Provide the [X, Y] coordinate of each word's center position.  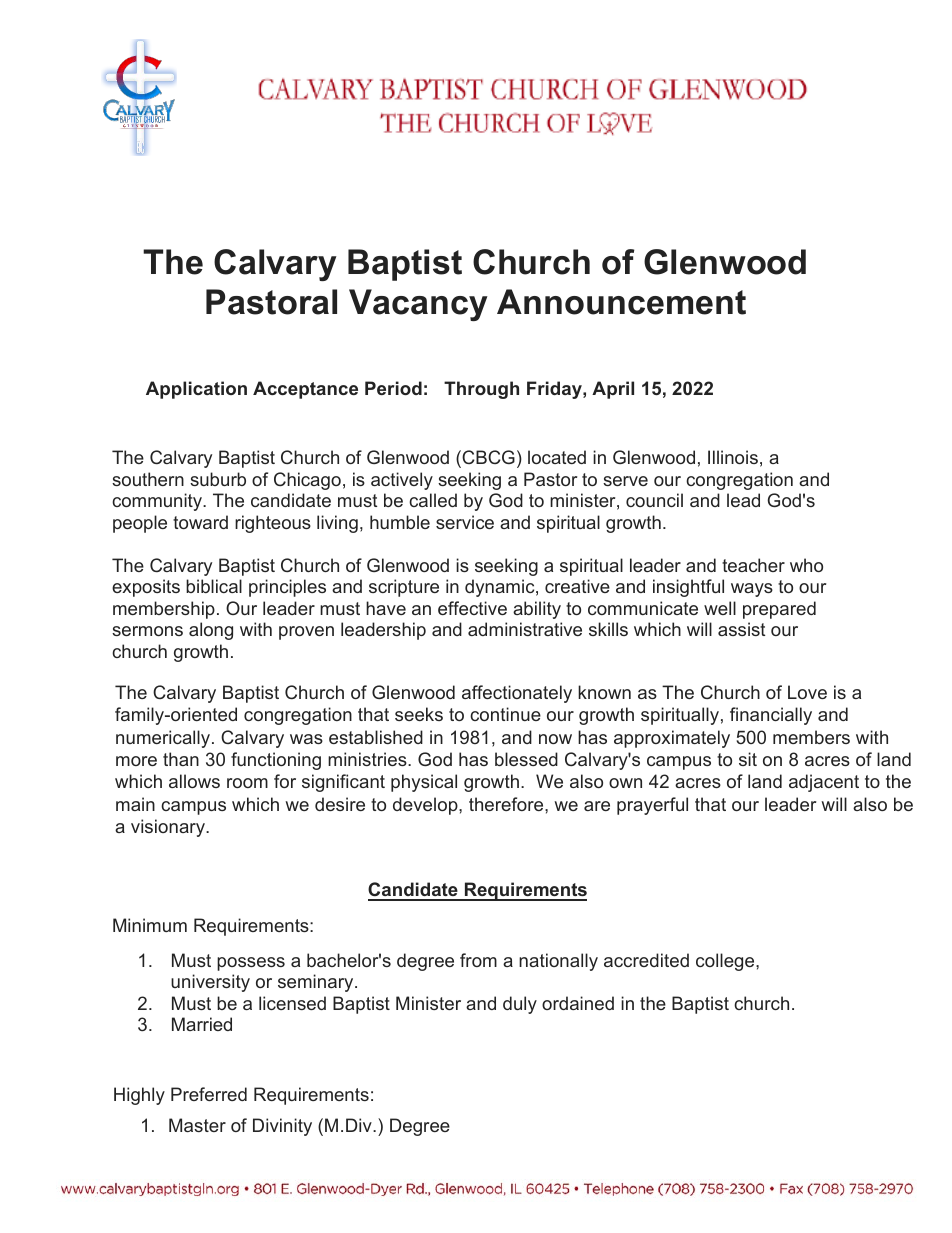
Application [196, 390]
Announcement [621, 302]
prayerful [652, 806]
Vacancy [418, 305]
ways [752, 590]
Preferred [209, 1094]
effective [472, 608]
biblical [214, 586]
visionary [169, 828]
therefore [507, 804]
